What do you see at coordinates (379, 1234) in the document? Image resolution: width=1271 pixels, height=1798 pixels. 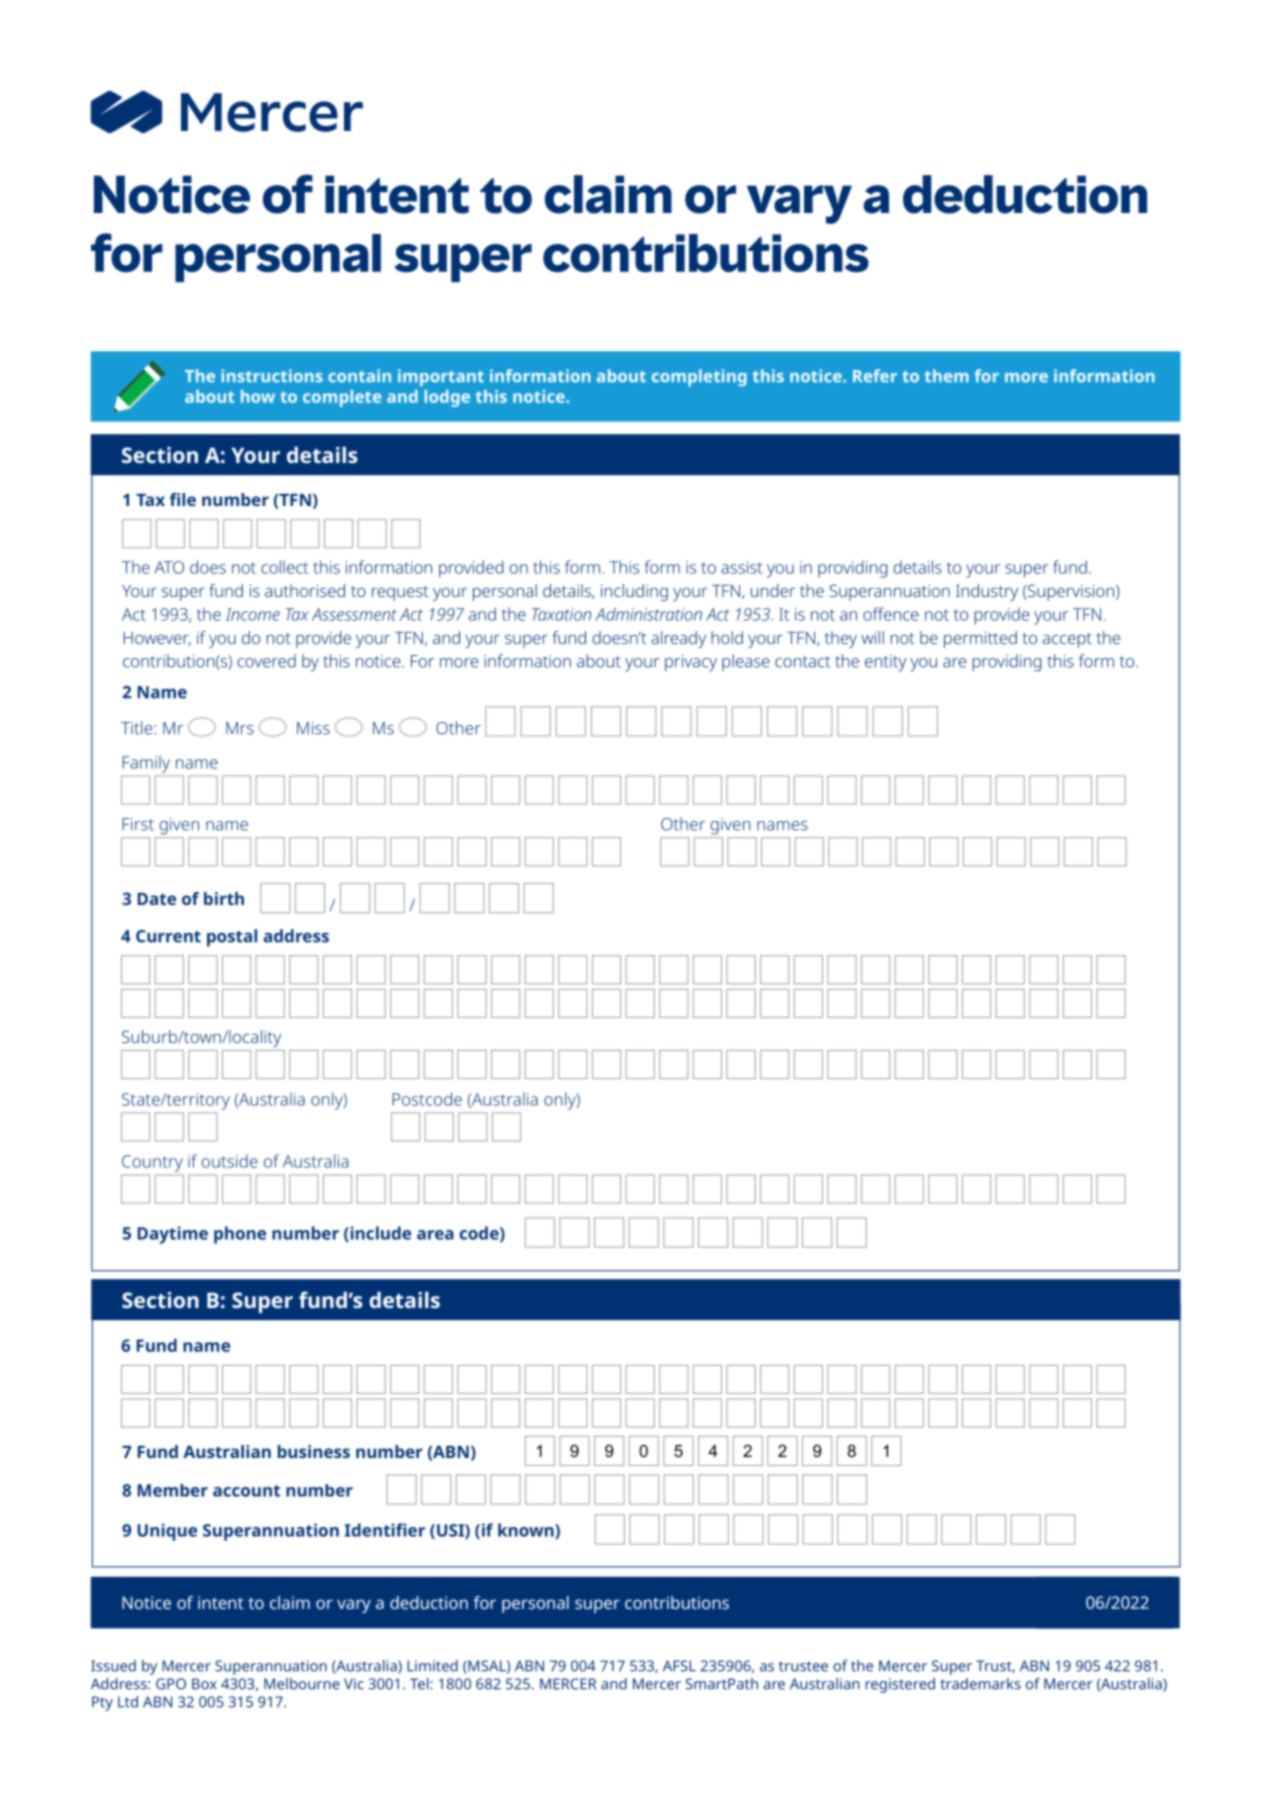 I see `include` at bounding box center [379, 1234].
